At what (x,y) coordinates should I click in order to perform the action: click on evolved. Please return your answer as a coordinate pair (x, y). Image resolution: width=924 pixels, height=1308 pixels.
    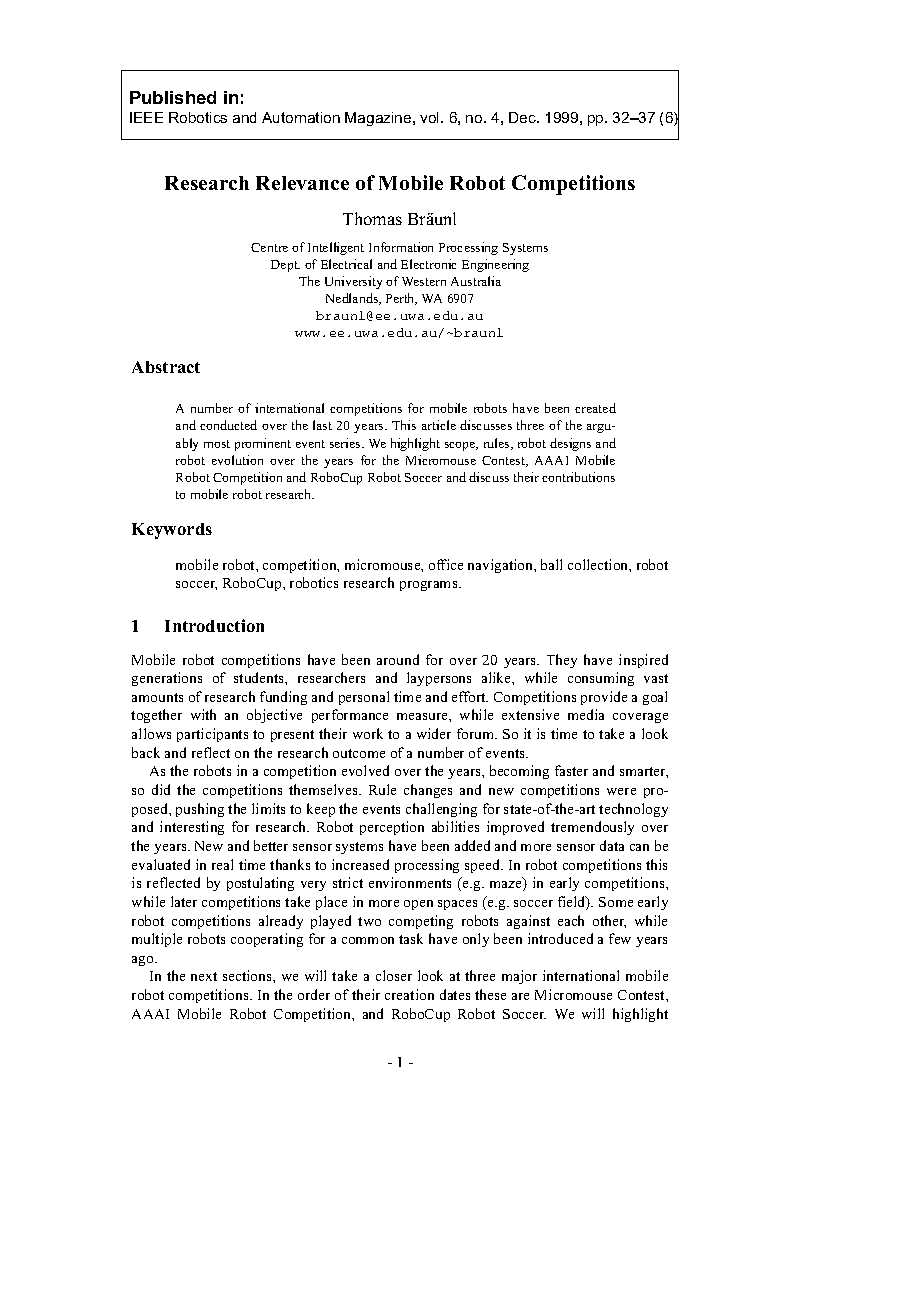
    Looking at the image, I should click on (365, 770).
